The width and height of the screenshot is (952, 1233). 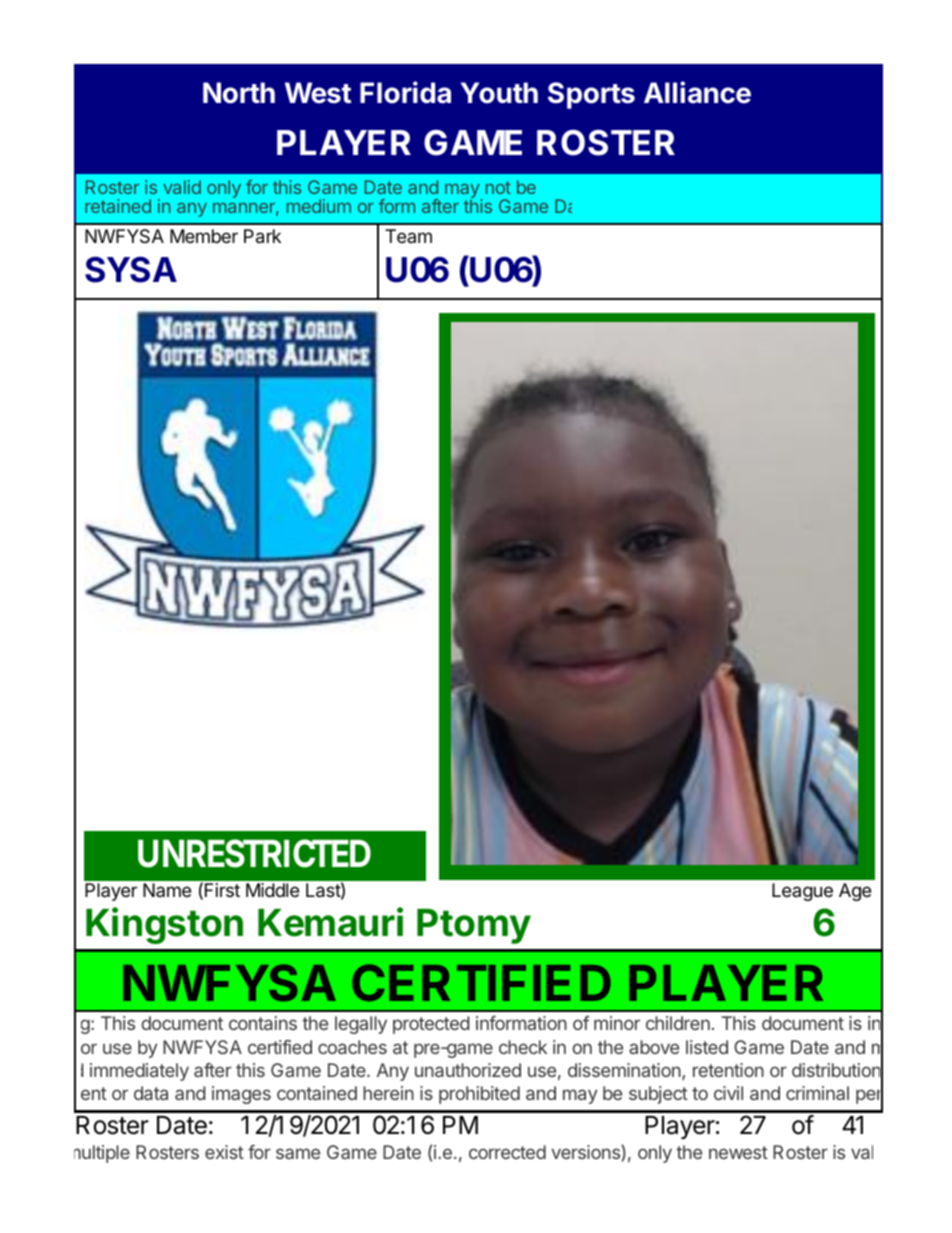 I want to click on Youth, so click(x=499, y=93).
